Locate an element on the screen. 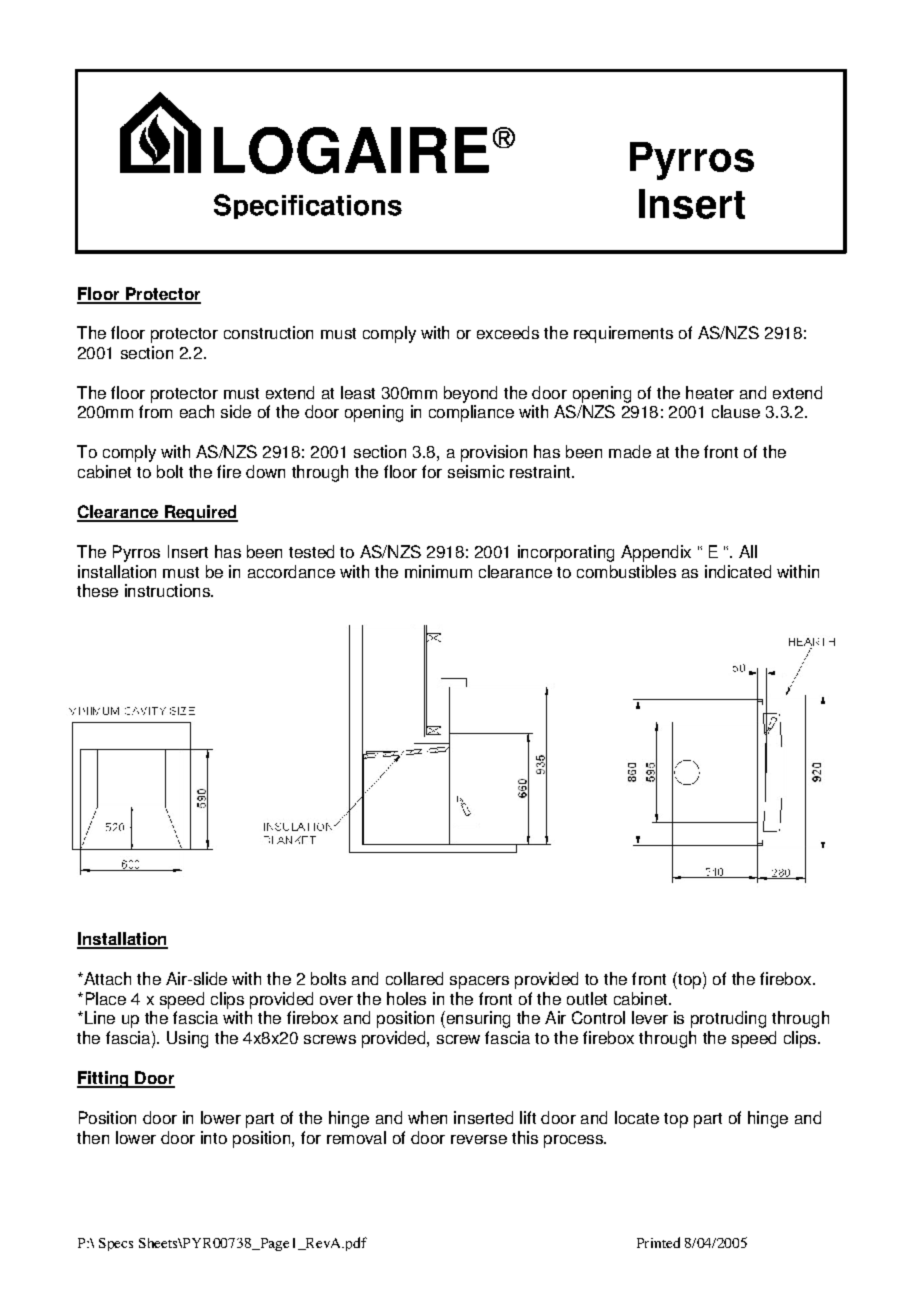  collared is located at coordinates (414, 978).
